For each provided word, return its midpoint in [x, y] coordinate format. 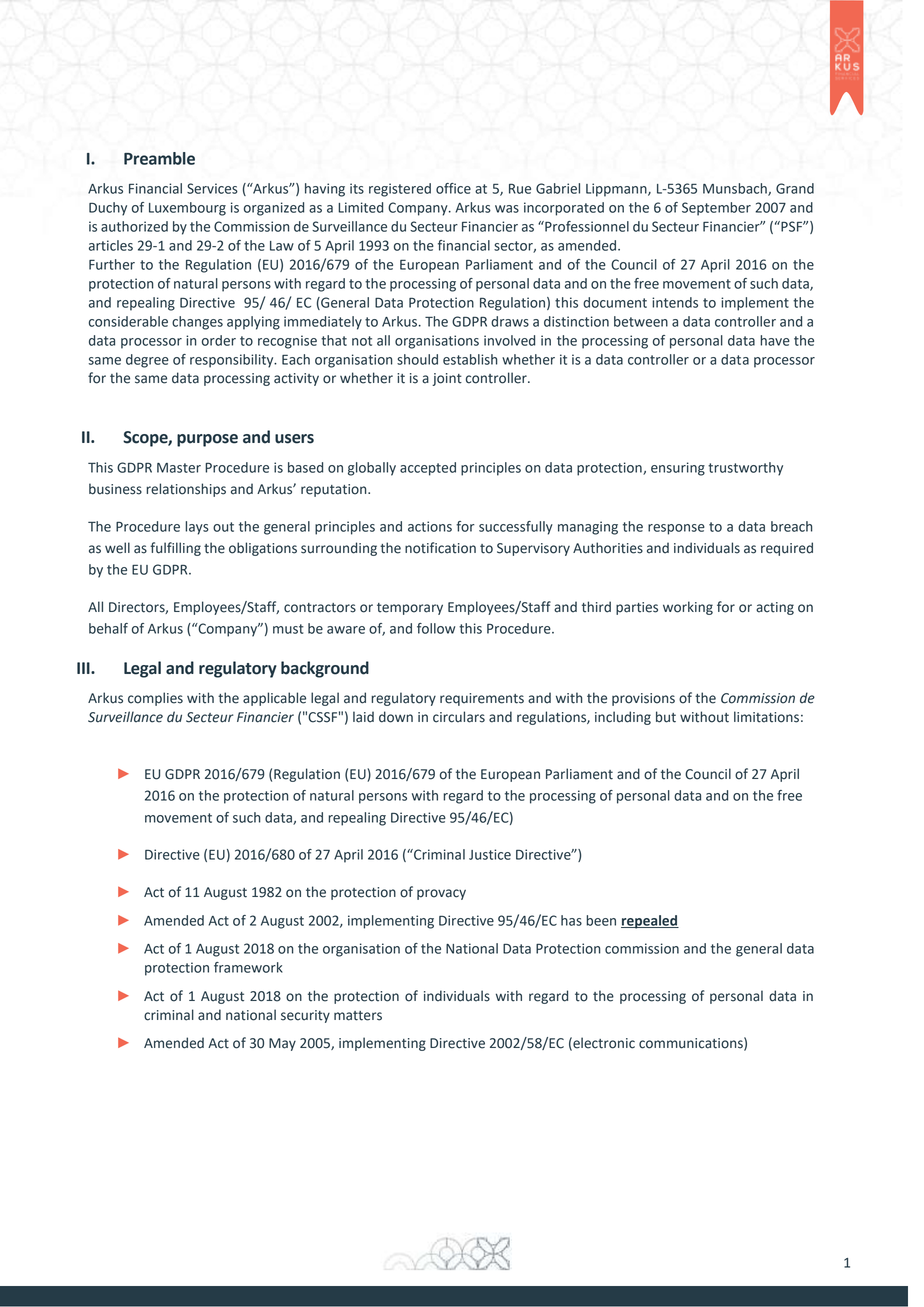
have [775, 340]
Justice [490, 854]
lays [197, 528]
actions [430, 526]
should [417, 359]
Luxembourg [187, 209]
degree [147, 361]
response [676, 529]
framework [248, 967]
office [453, 188]
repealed [650, 922]
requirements [482, 699]
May [282, 1044]
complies [155, 699]
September [716, 209]
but [666, 717]
